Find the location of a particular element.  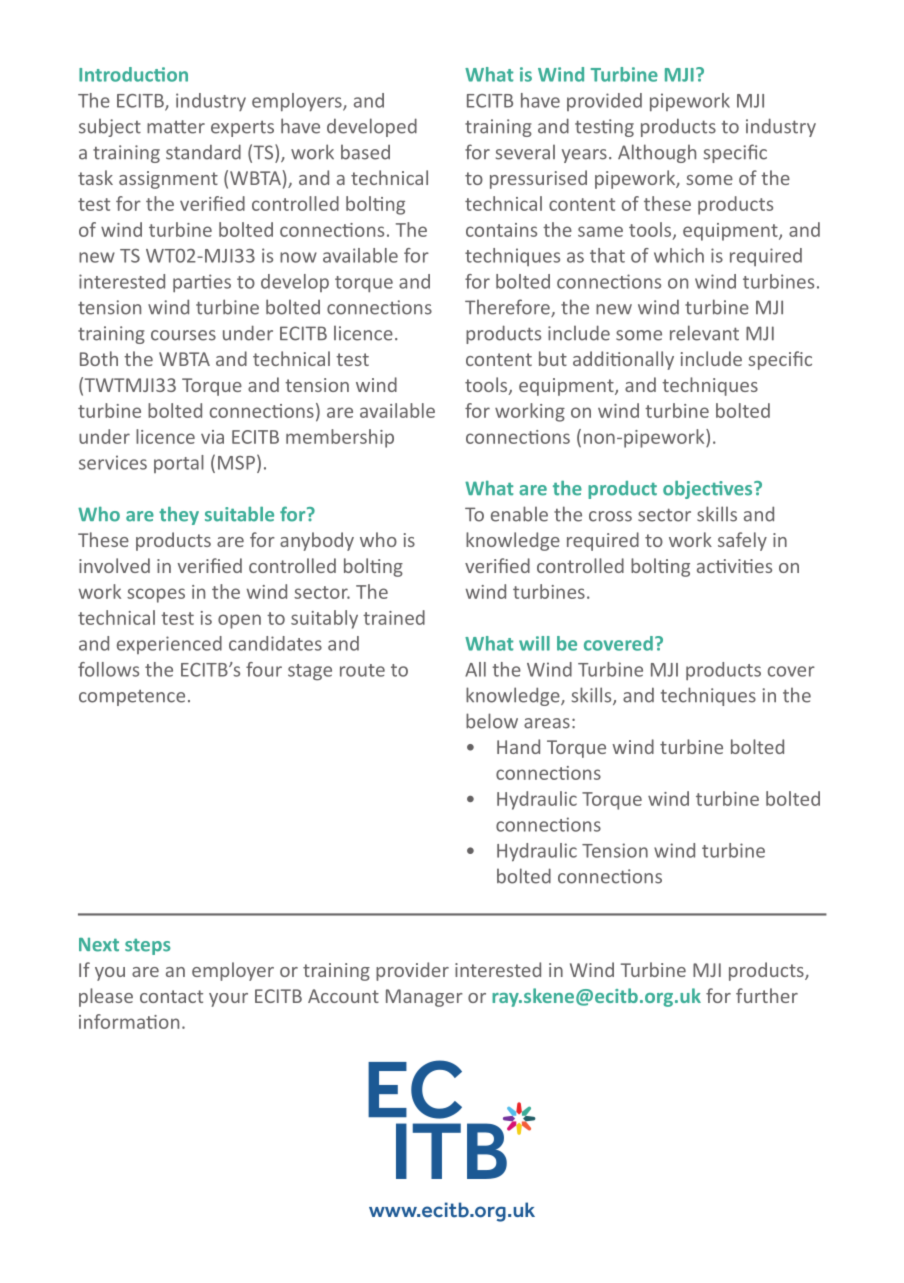

based is located at coordinates (365, 152).
